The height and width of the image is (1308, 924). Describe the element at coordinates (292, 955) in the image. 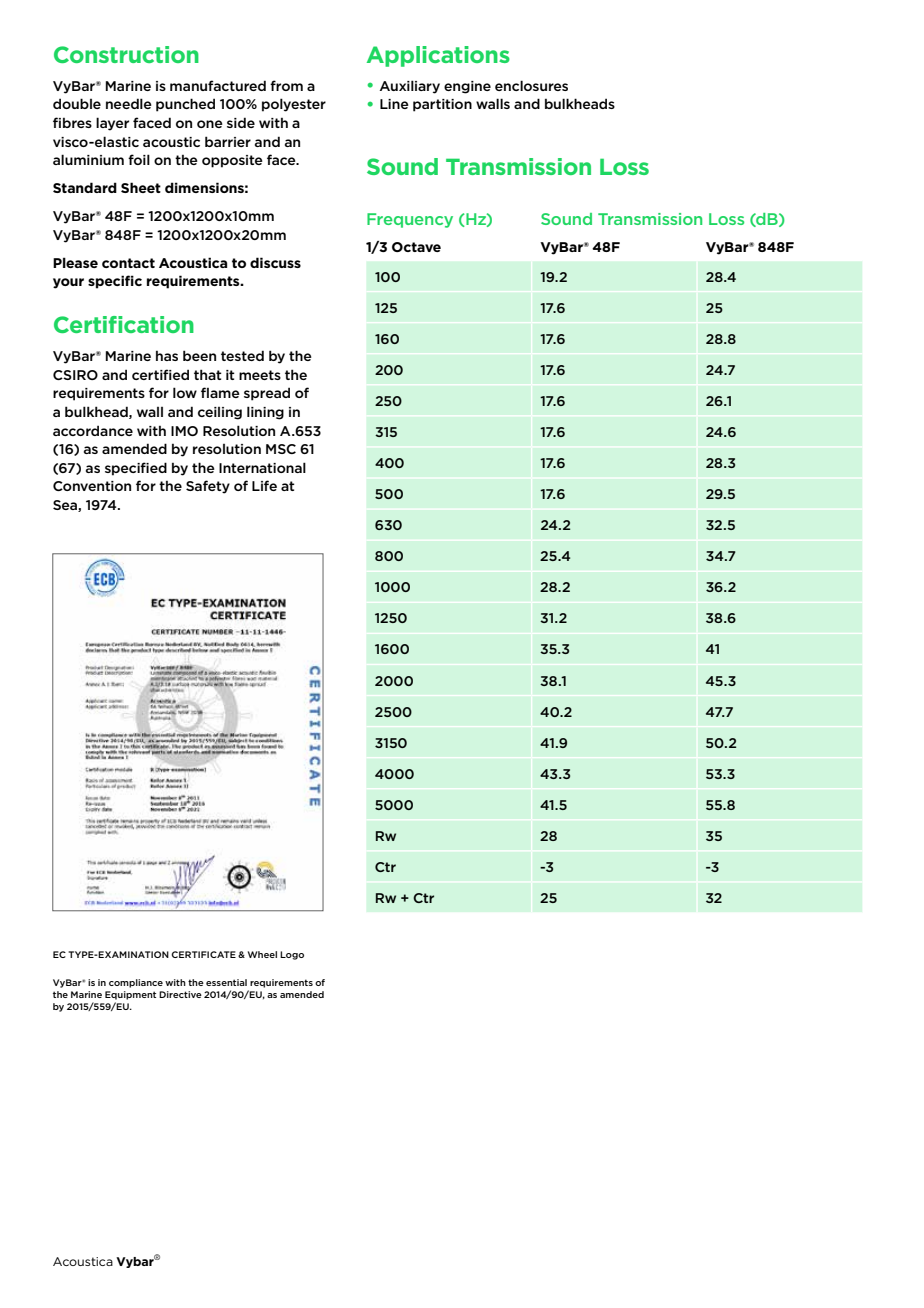

I see `Logo` at that location.
